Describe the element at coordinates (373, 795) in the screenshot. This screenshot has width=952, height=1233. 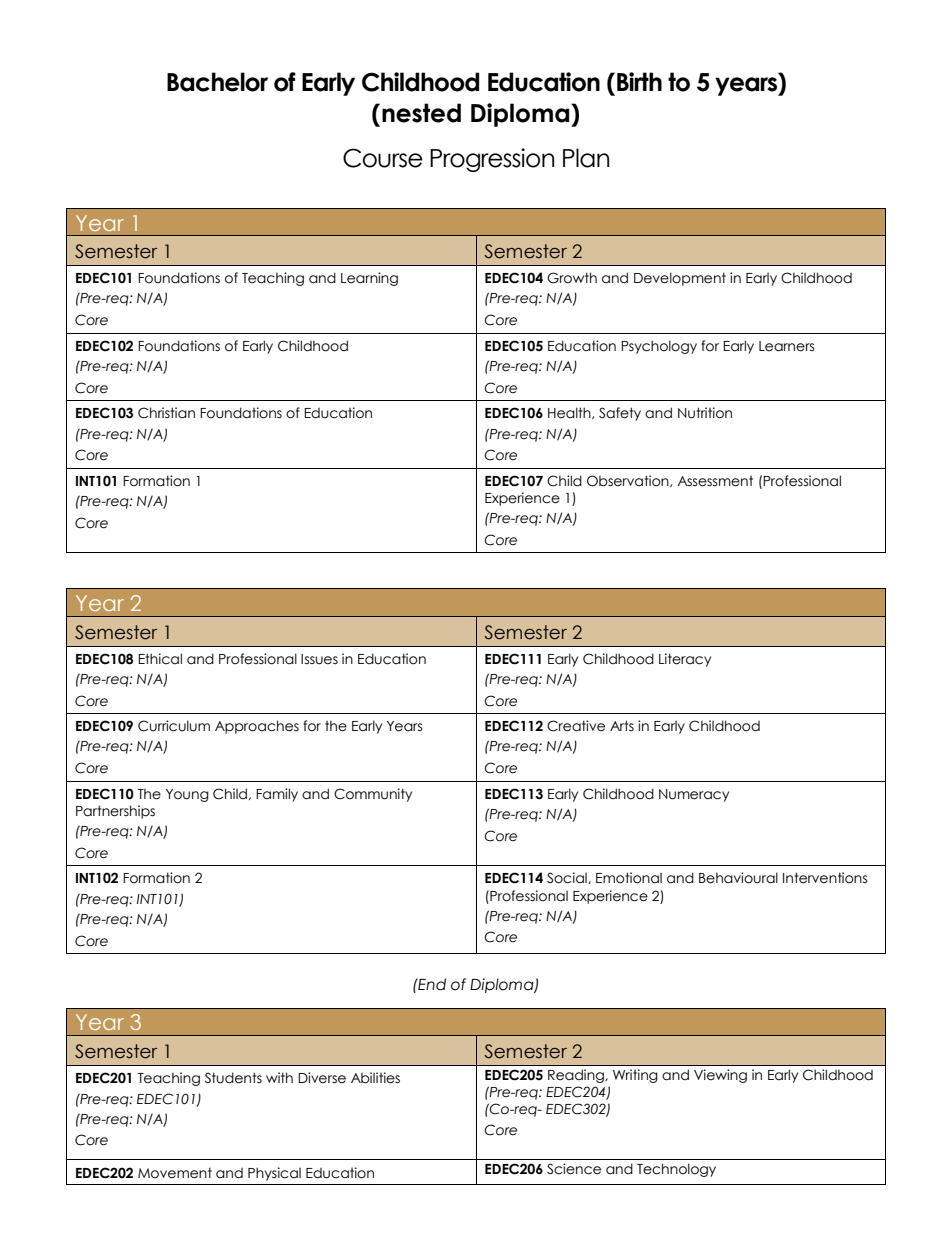
I see `Community` at that location.
